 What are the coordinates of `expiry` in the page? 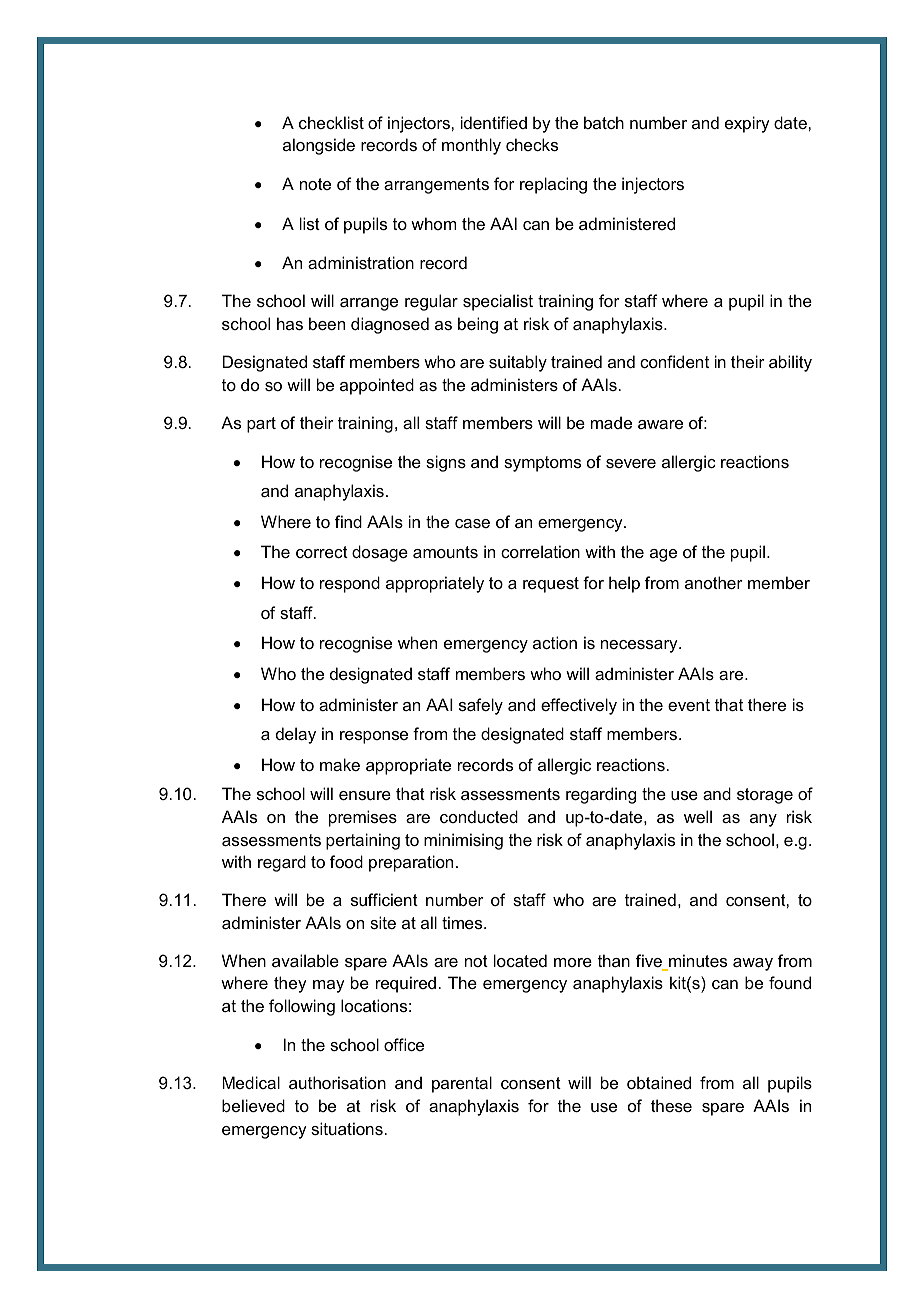 It's located at (747, 124).
